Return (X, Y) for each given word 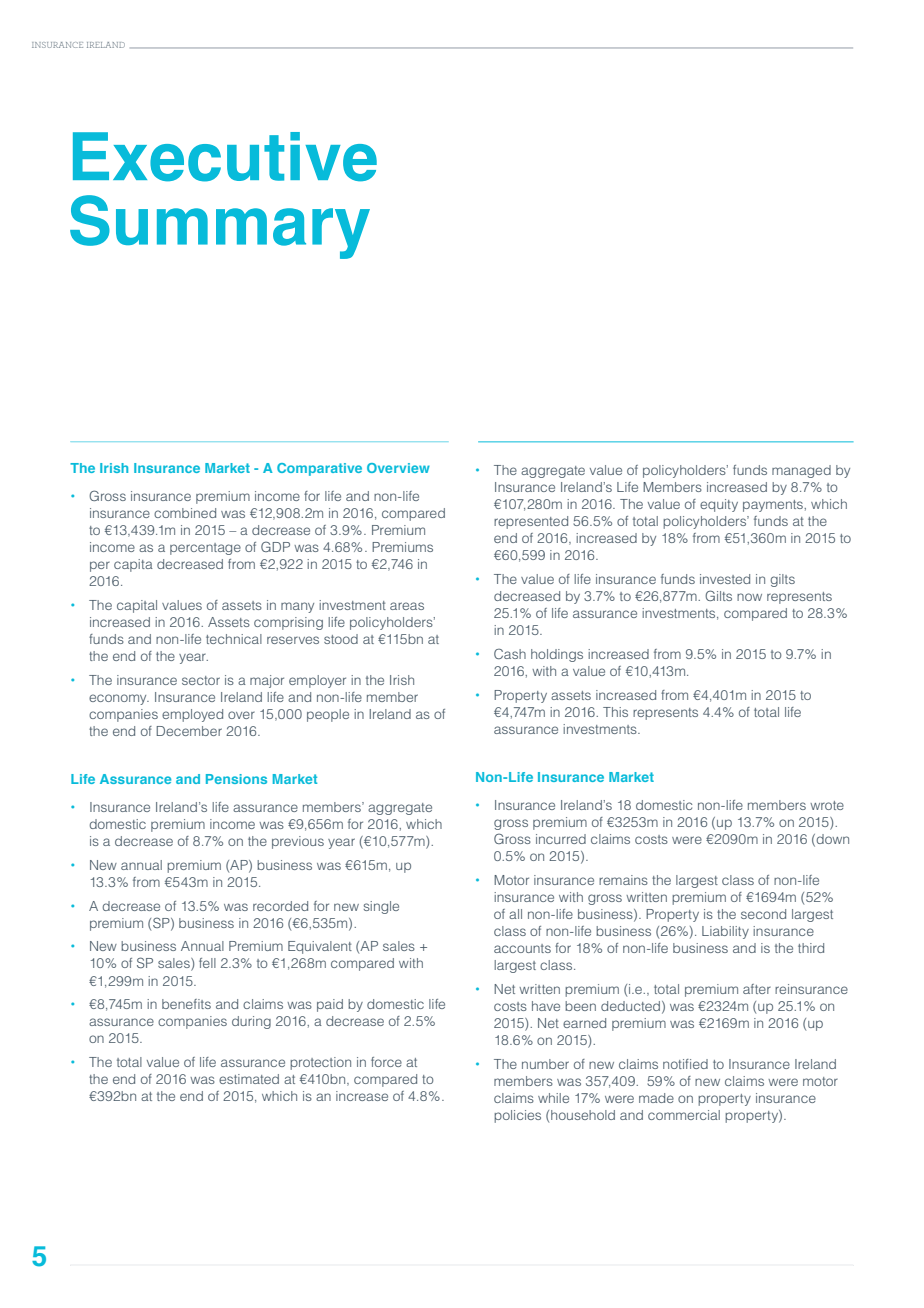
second (763, 914)
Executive (225, 157)
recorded (280, 906)
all (515, 914)
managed (801, 471)
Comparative (319, 469)
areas (407, 606)
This (615, 712)
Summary (220, 227)
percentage (205, 549)
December (189, 731)
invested (725, 579)
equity (719, 505)
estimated (249, 1079)
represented (531, 522)
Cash (510, 654)
